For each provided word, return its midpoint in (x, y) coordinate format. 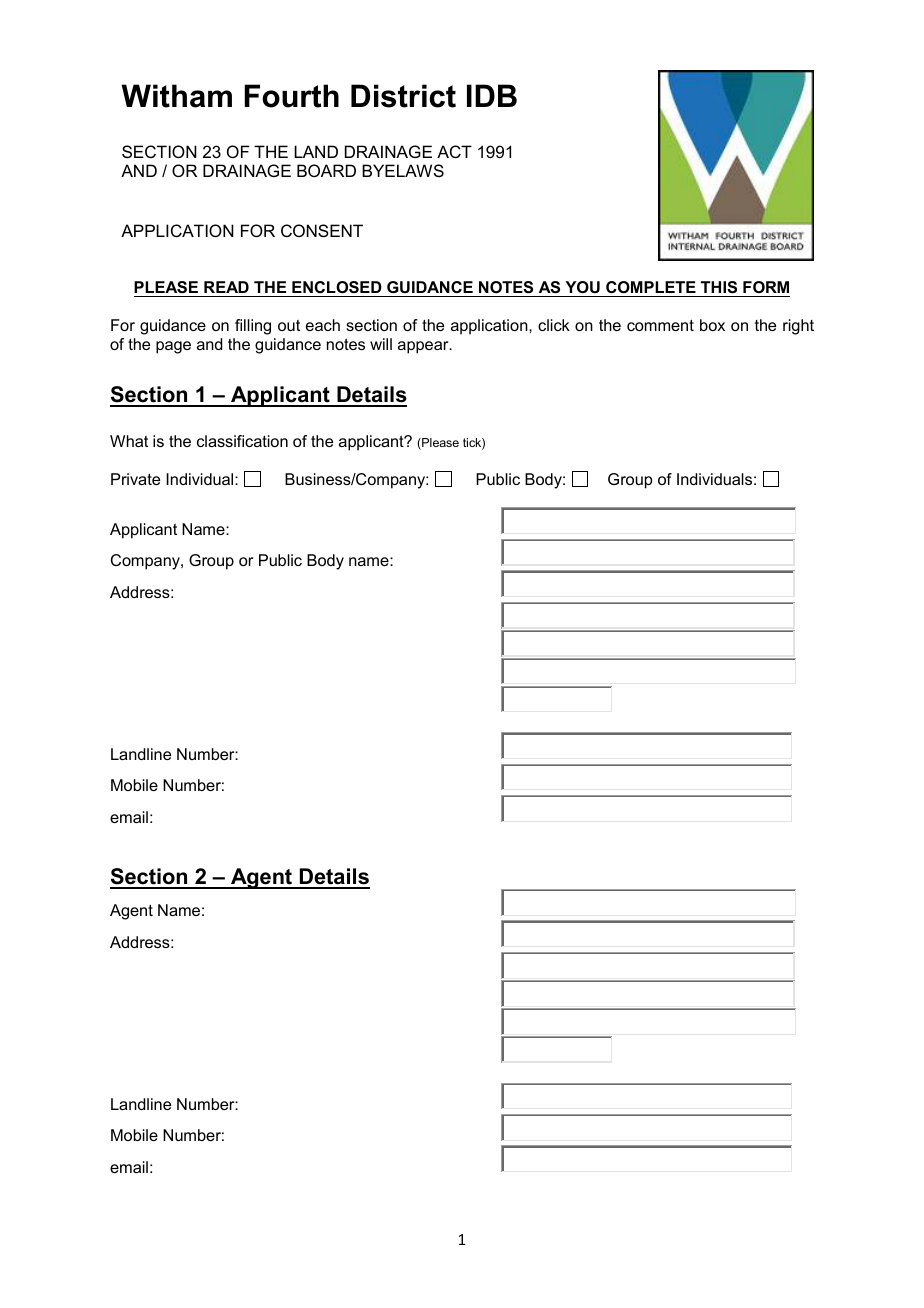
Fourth (291, 96)
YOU (582, 289)
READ (226, 287)
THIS (719, 289)
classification (242, 441)
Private (135, 479)
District (403, 96)
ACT (454, 151)
